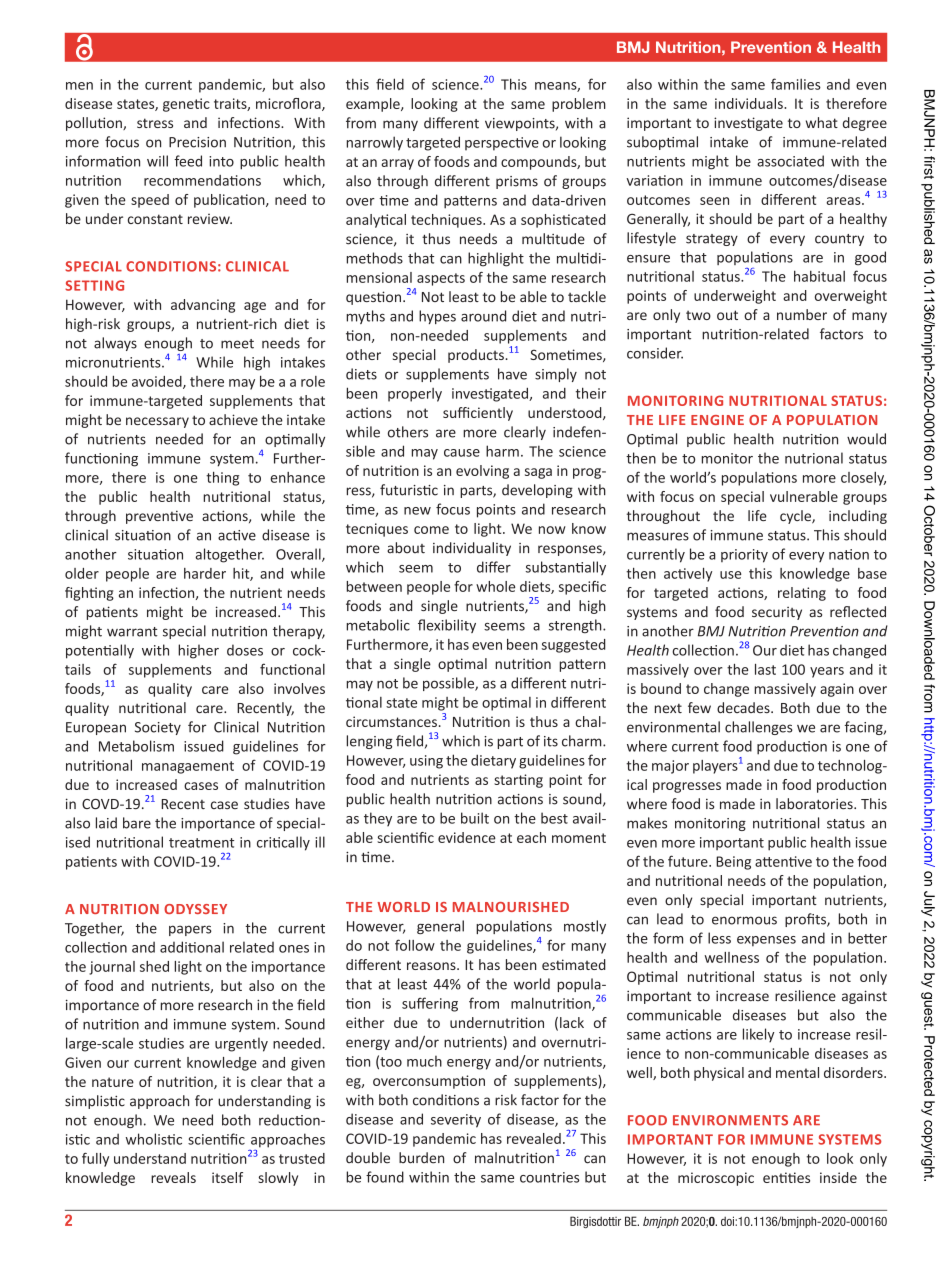  What do you see at coordinates (475, 818) in the screenshot?
I see `built` at bounding box center [475, 818].
